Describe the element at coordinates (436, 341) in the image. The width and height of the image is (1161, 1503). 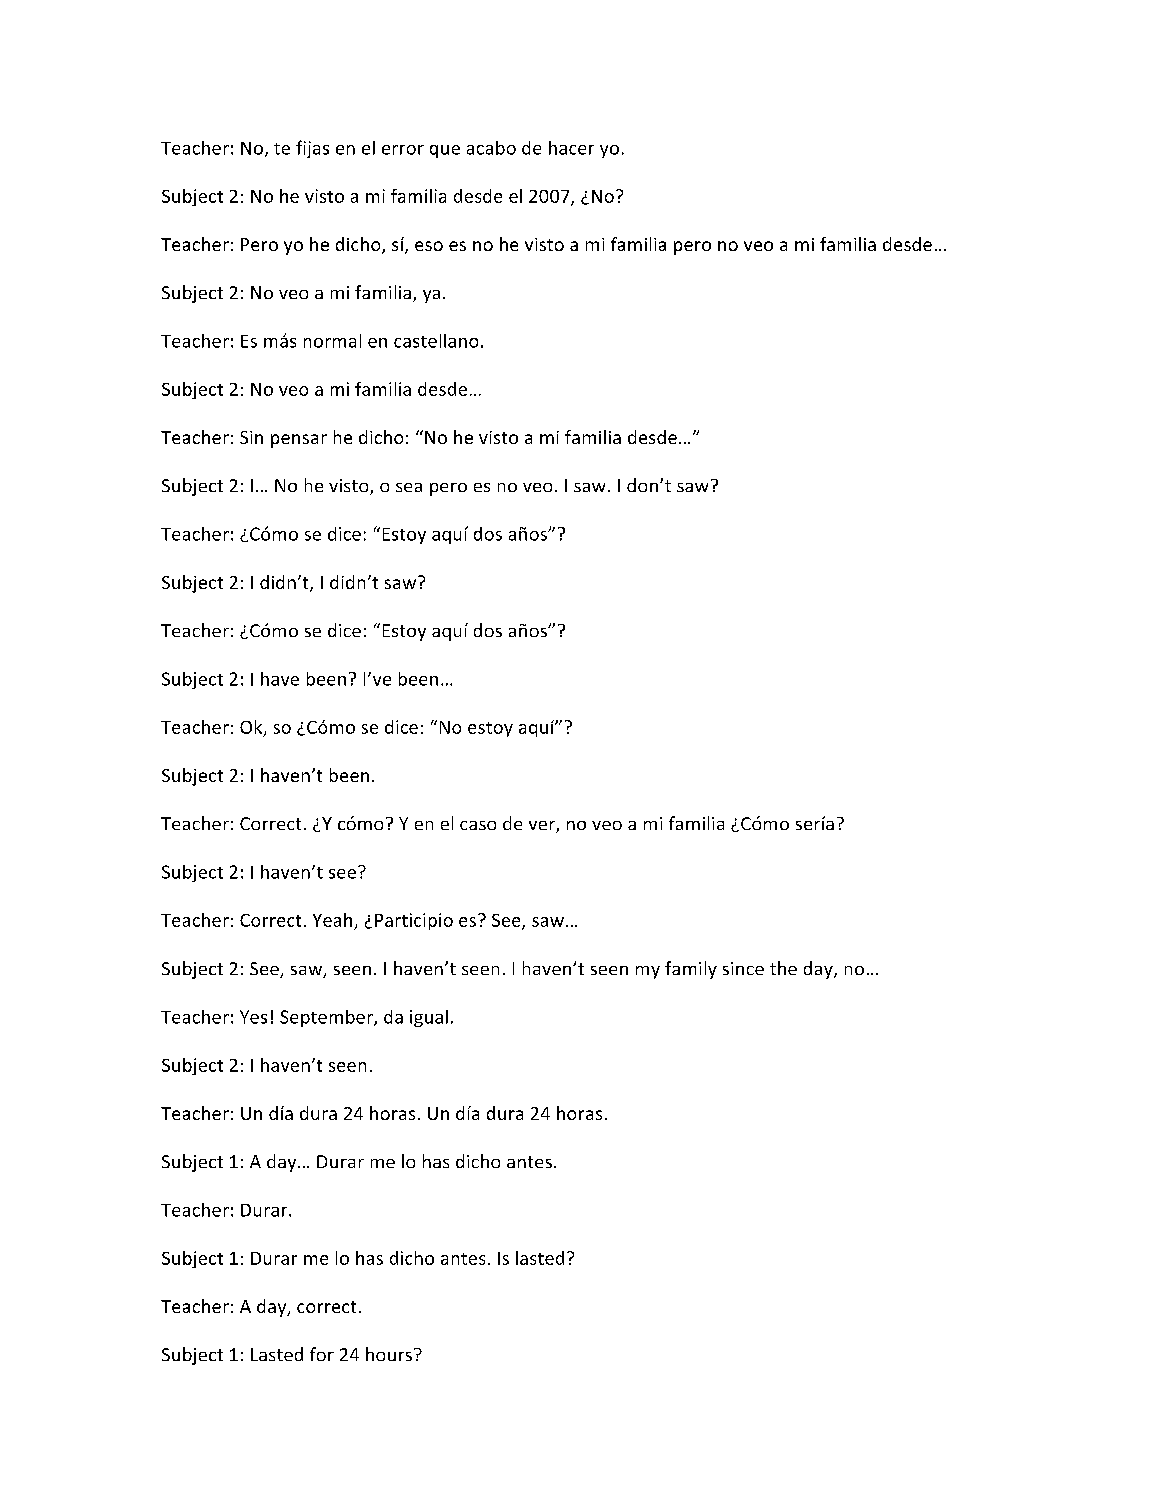
I see `castellano` at that location.
